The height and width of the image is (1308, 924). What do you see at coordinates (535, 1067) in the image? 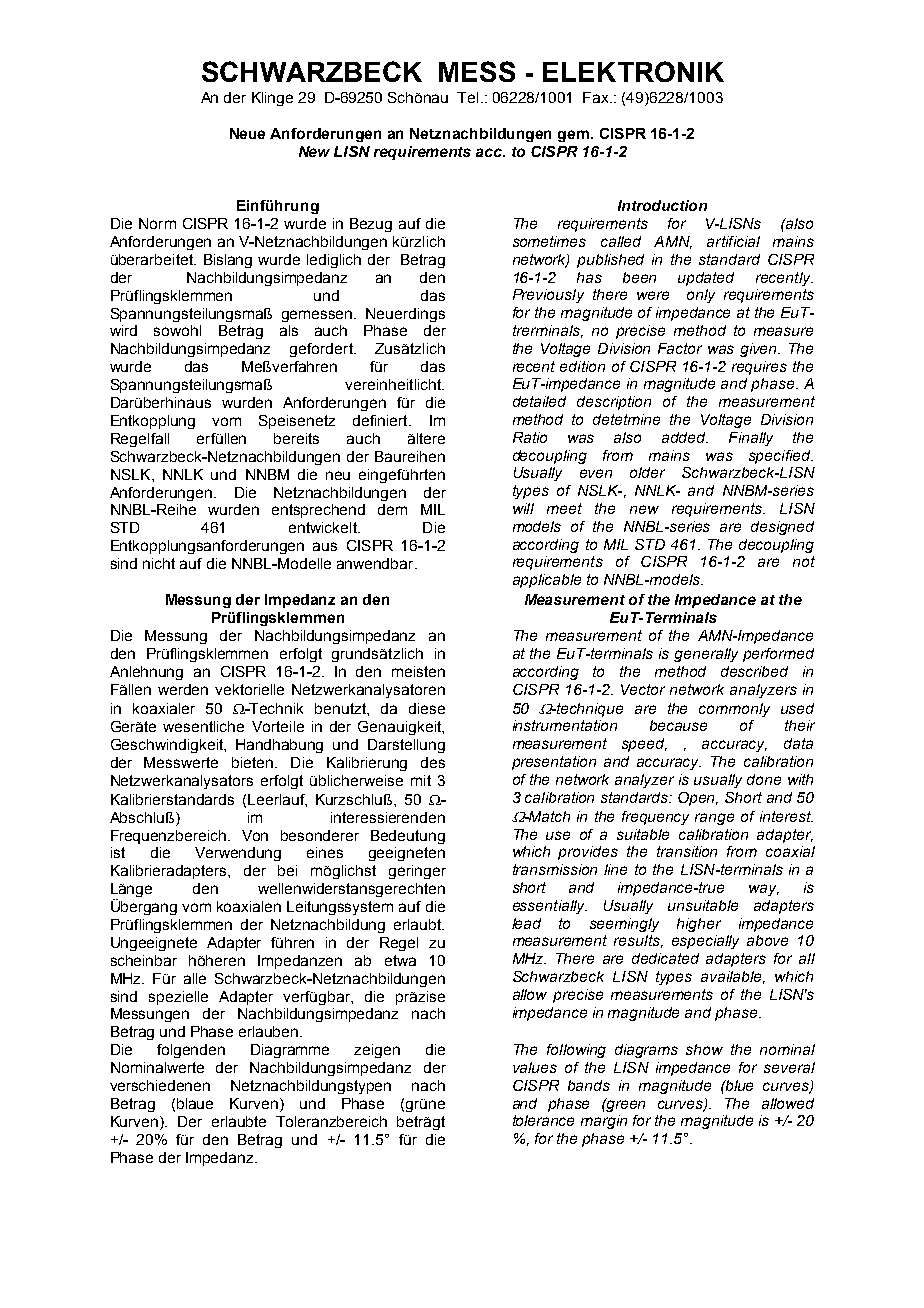
I see `values` at bounding box center [535, 1067].
